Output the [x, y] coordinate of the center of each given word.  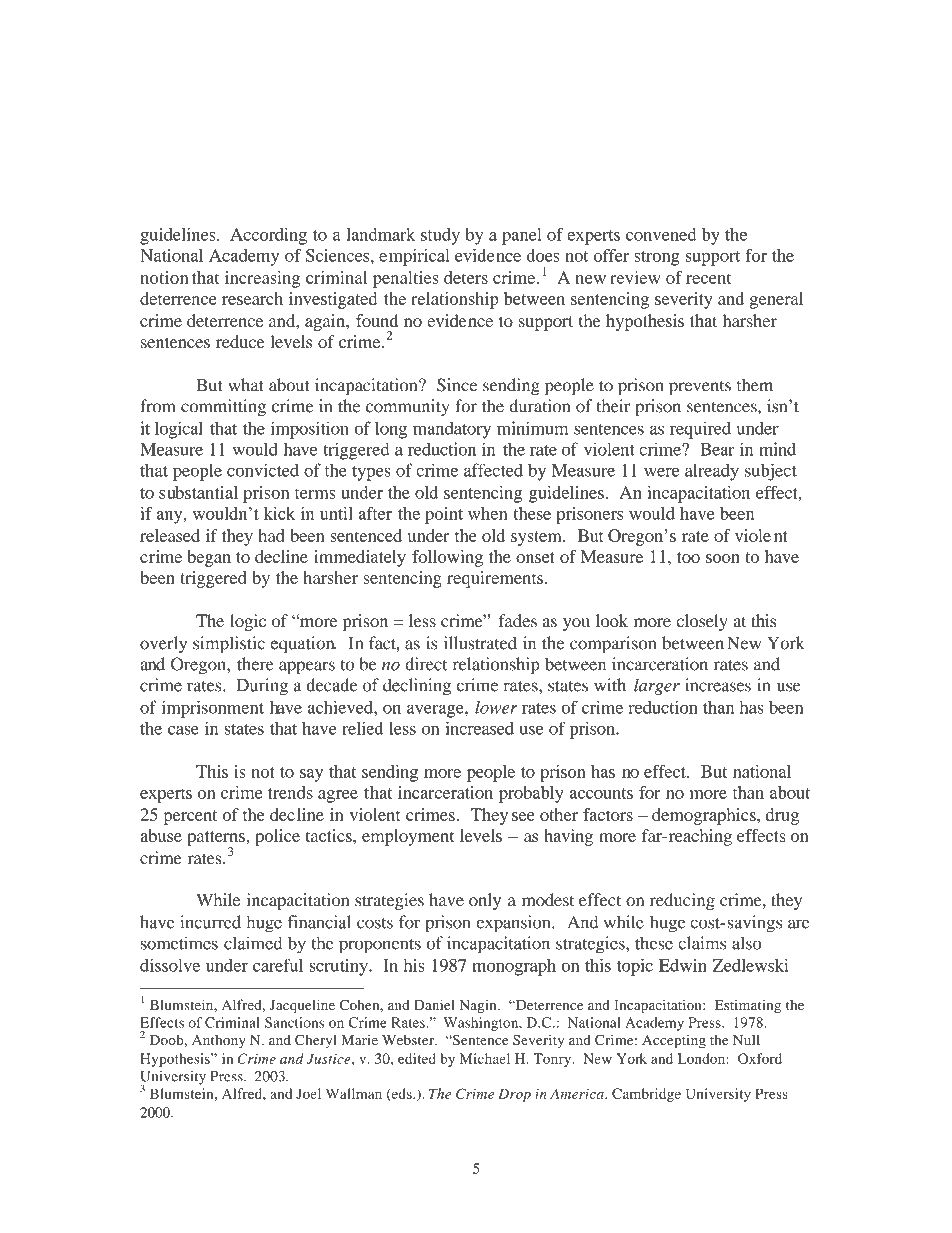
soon [723, 558]
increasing [262, 279]
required [700, 430]
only [485, 901]
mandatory [452, 430]
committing [223, 408]
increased [479, 728]
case [183, 730]
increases [718, 685]
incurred [210, 922]
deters [466, 277]
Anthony [219, 1042]
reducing [682, 901]
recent [709, 278]
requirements [495, 579]
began [209, 558]
